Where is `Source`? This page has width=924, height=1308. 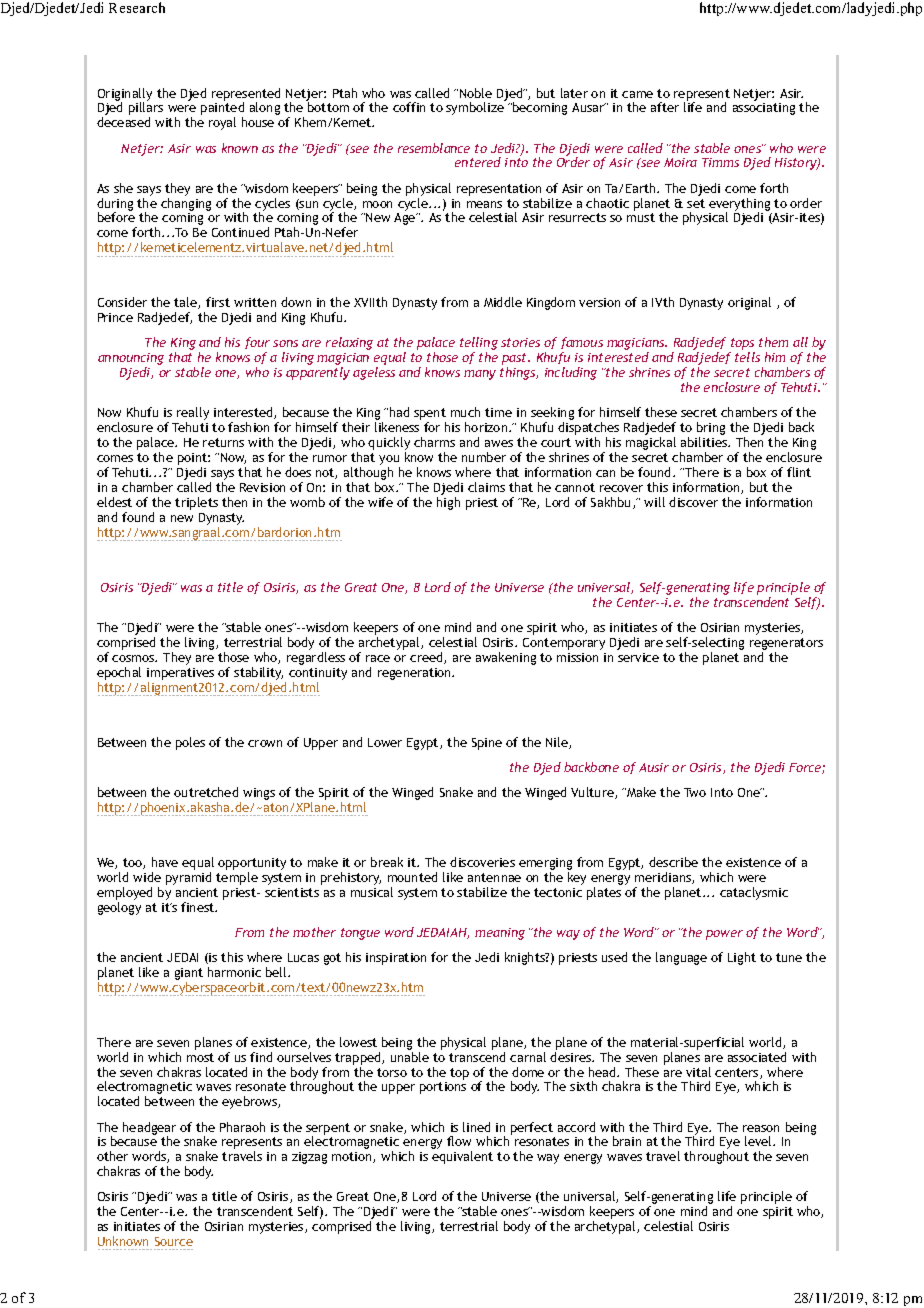 Source is located at coordinates (174, 1241).
